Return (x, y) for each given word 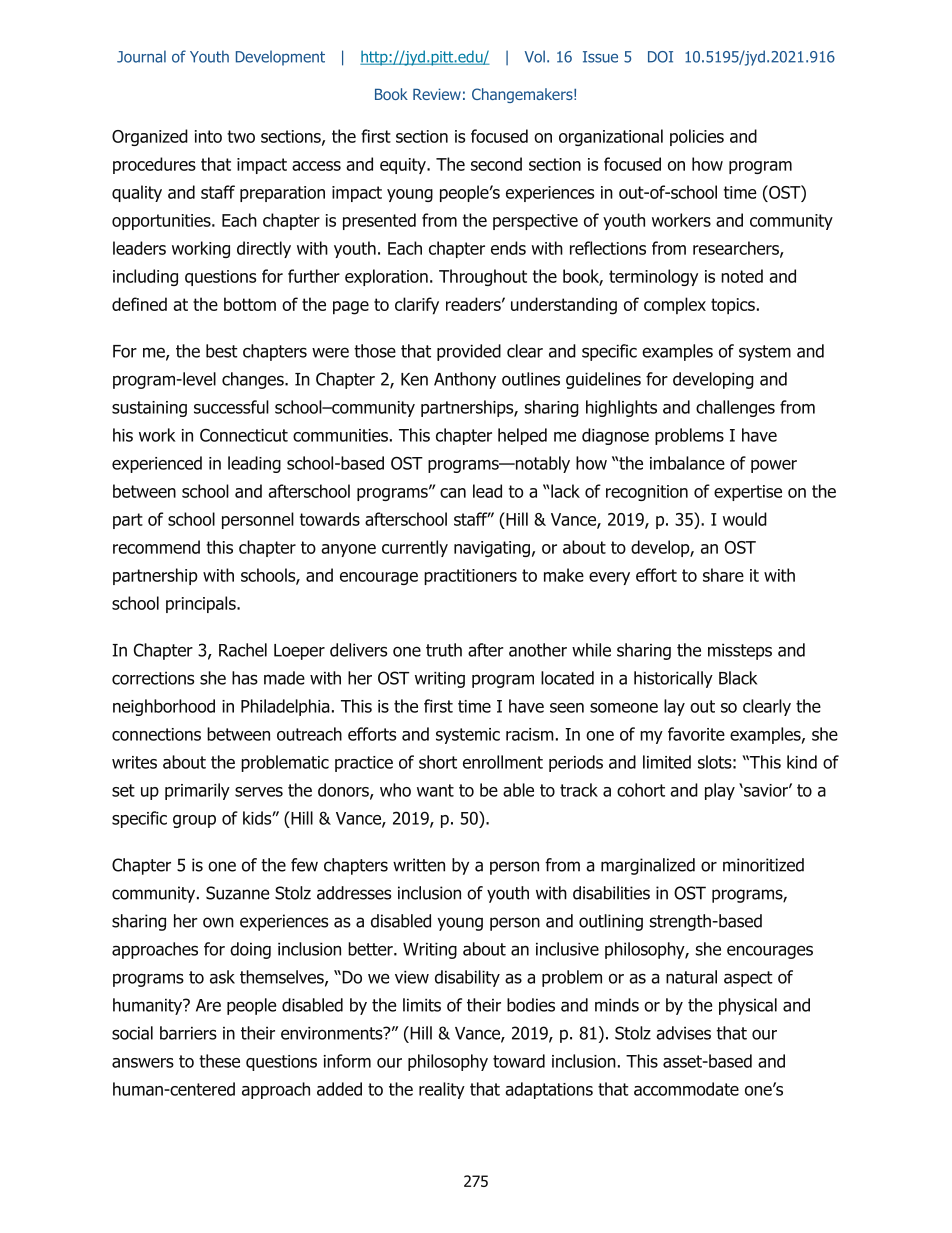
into (208, 136)
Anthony (465, 380)
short (438, 762)
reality (442, 1090)
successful (231, 407)
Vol (535, 56)
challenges (735, 408)
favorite (696, 734)
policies (697, 137)
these (219, 1061)
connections (156, 734)
